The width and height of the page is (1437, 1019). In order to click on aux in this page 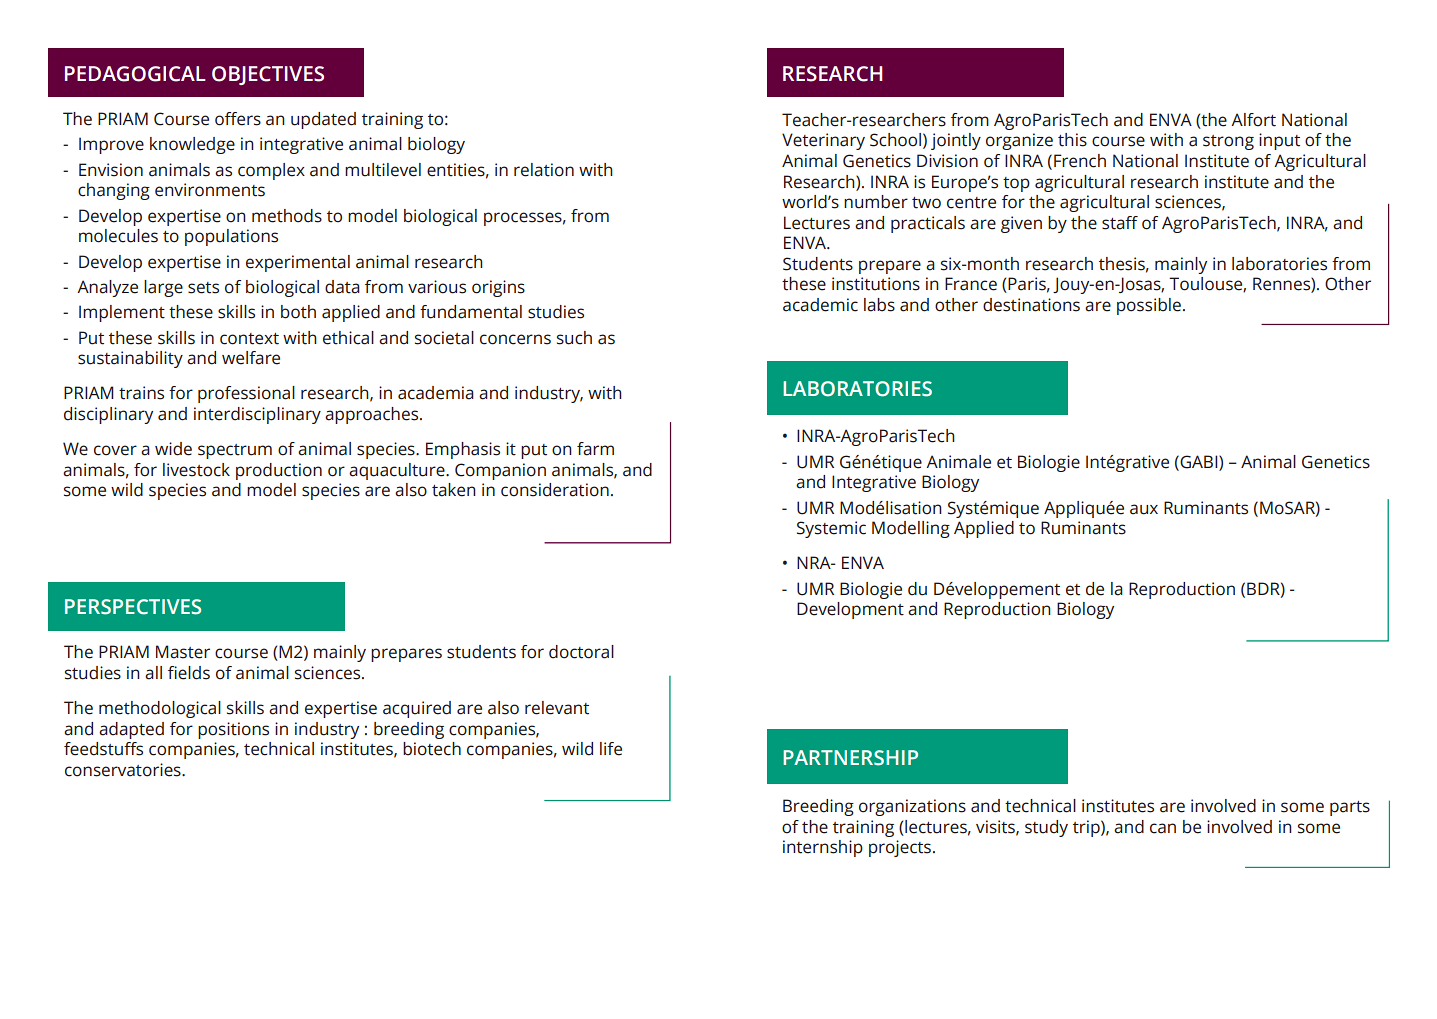, I will do `click(1144, 509)`.
